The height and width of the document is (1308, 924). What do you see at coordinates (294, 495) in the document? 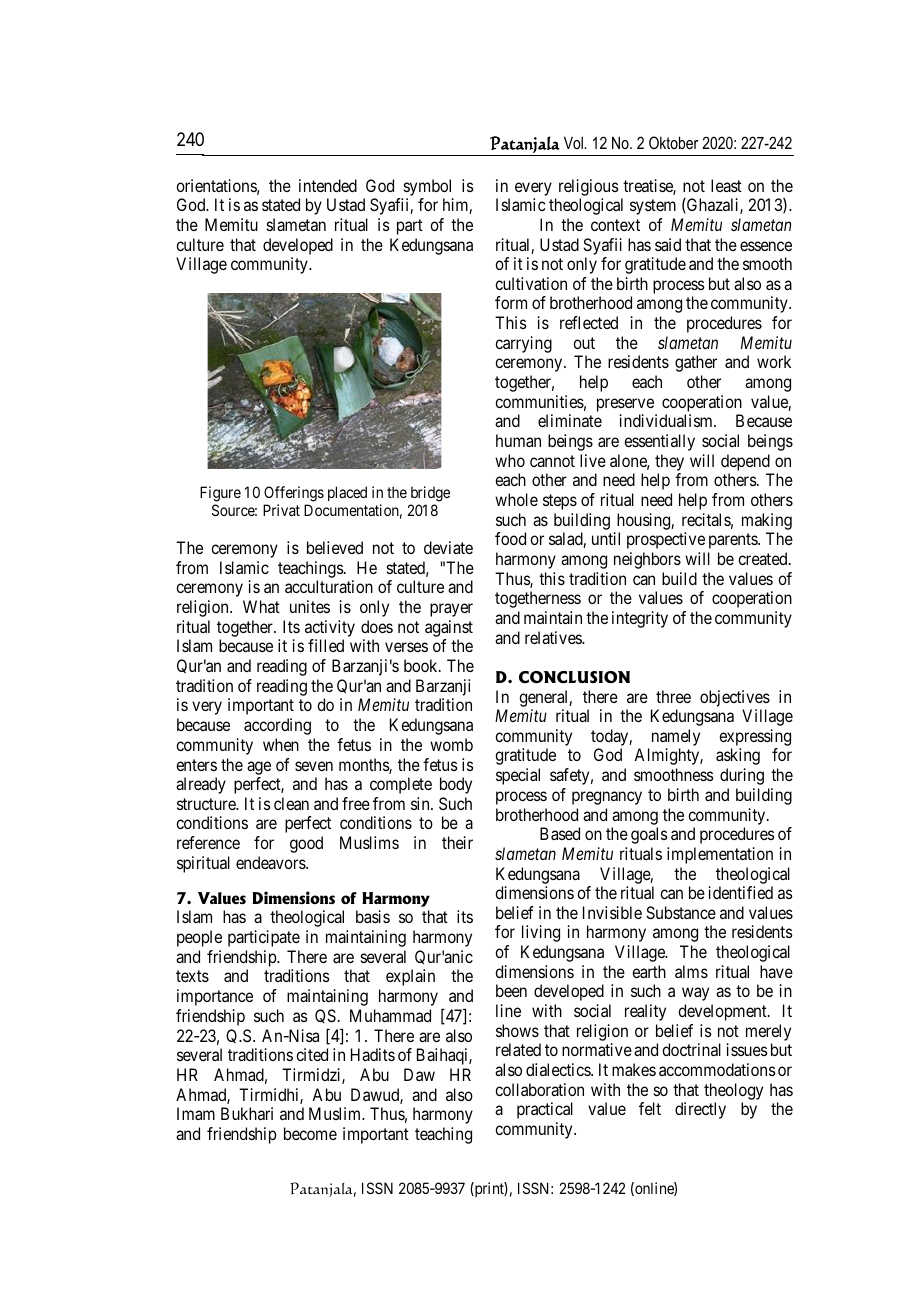
I see `Offerings` at bounding box center [294, 495].
